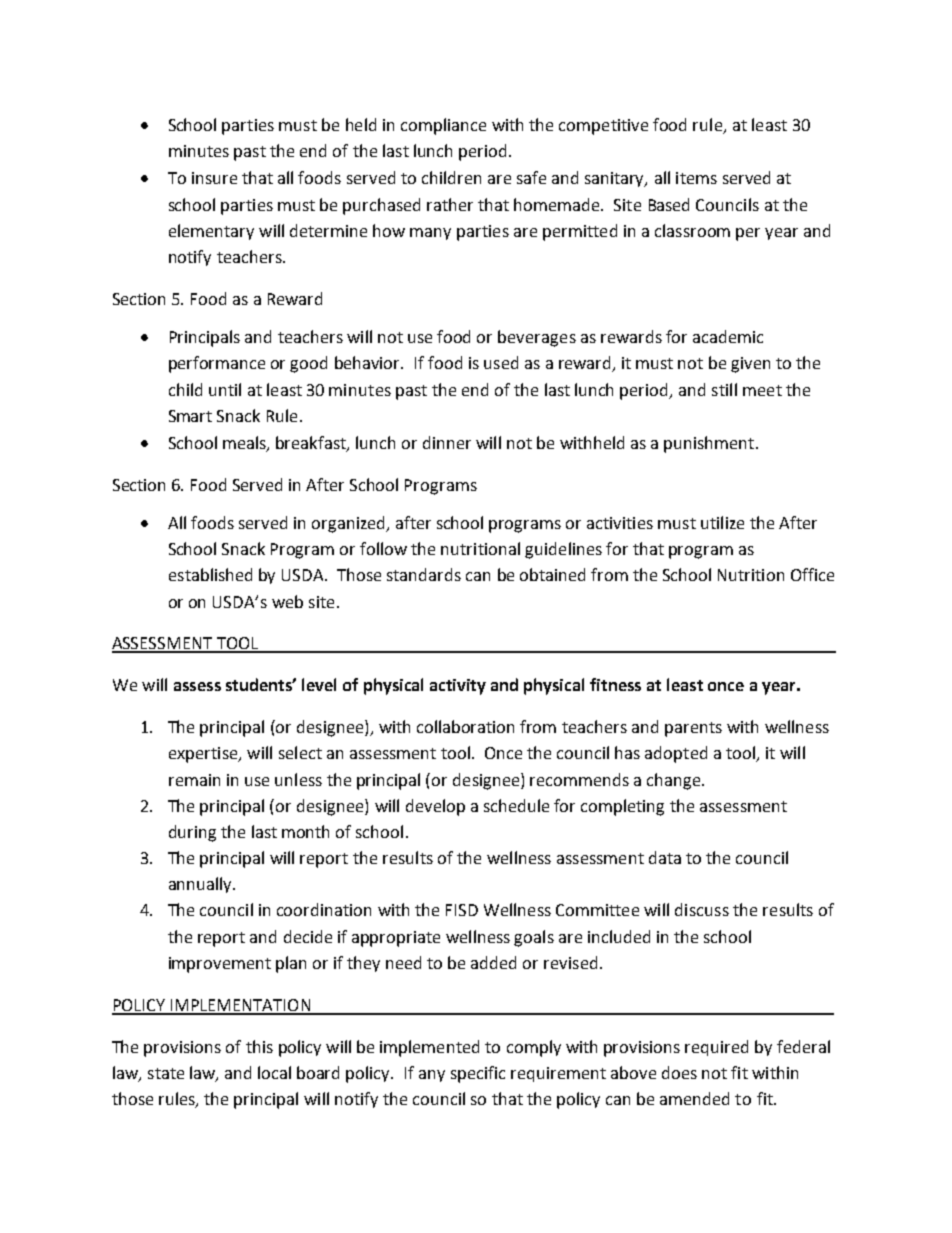  What do you see at coordinates (552, 574) in the page?
I see `obtained` at bounding box center [552, 574].
